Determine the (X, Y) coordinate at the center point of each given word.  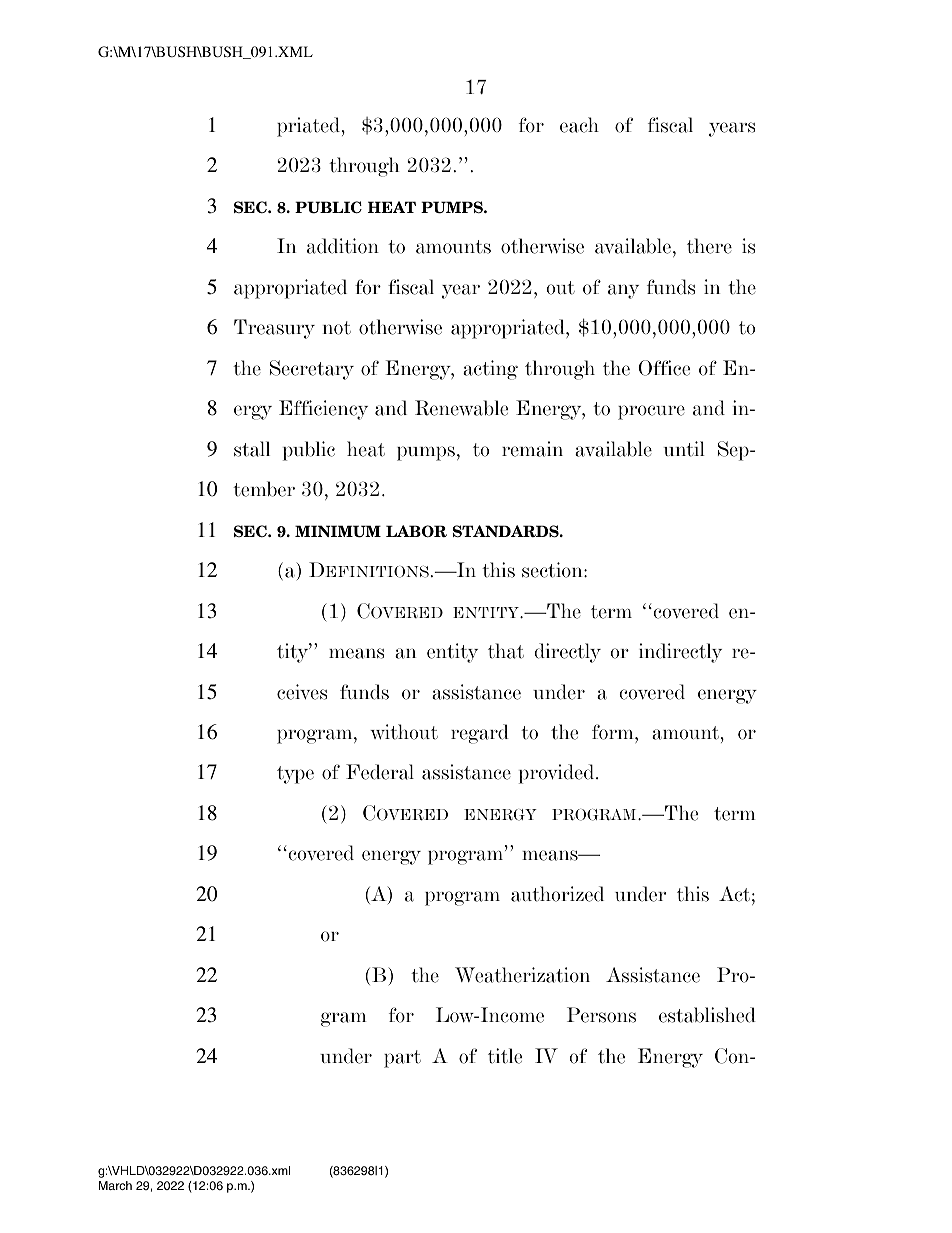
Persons (601, 1015)
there (709, 246)
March (115, 1185)
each (579, 125)
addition (343, 246)
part (402, 1059)
